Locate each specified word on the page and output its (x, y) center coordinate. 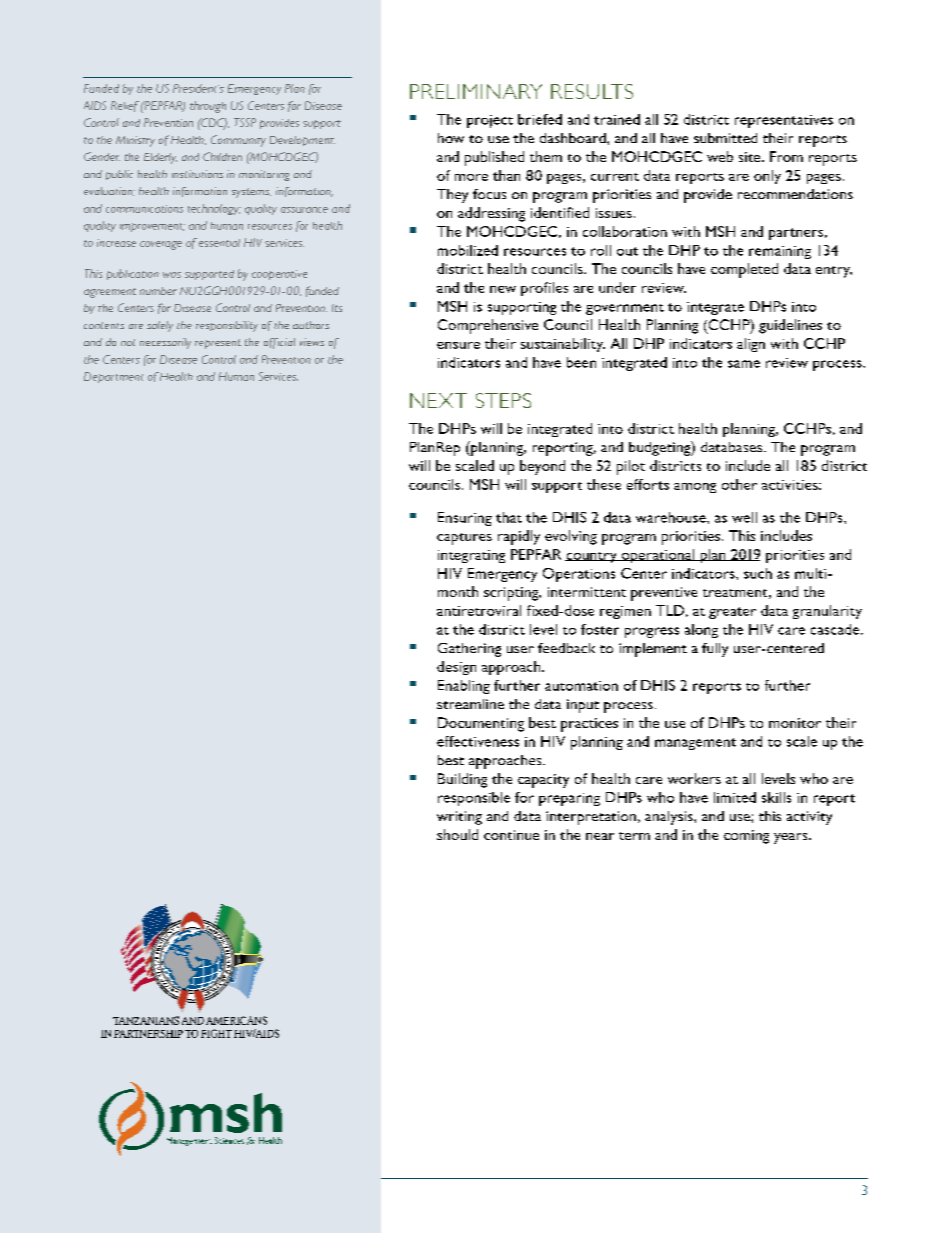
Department (113, 377)
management (695, 744)
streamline (470, 704)
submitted (725, 138)
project (490, 121)
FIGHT (216, 1033)
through (208, 107)
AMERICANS (236, 1020)
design (456, 668)
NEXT (438, 400)
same (744, 364)
